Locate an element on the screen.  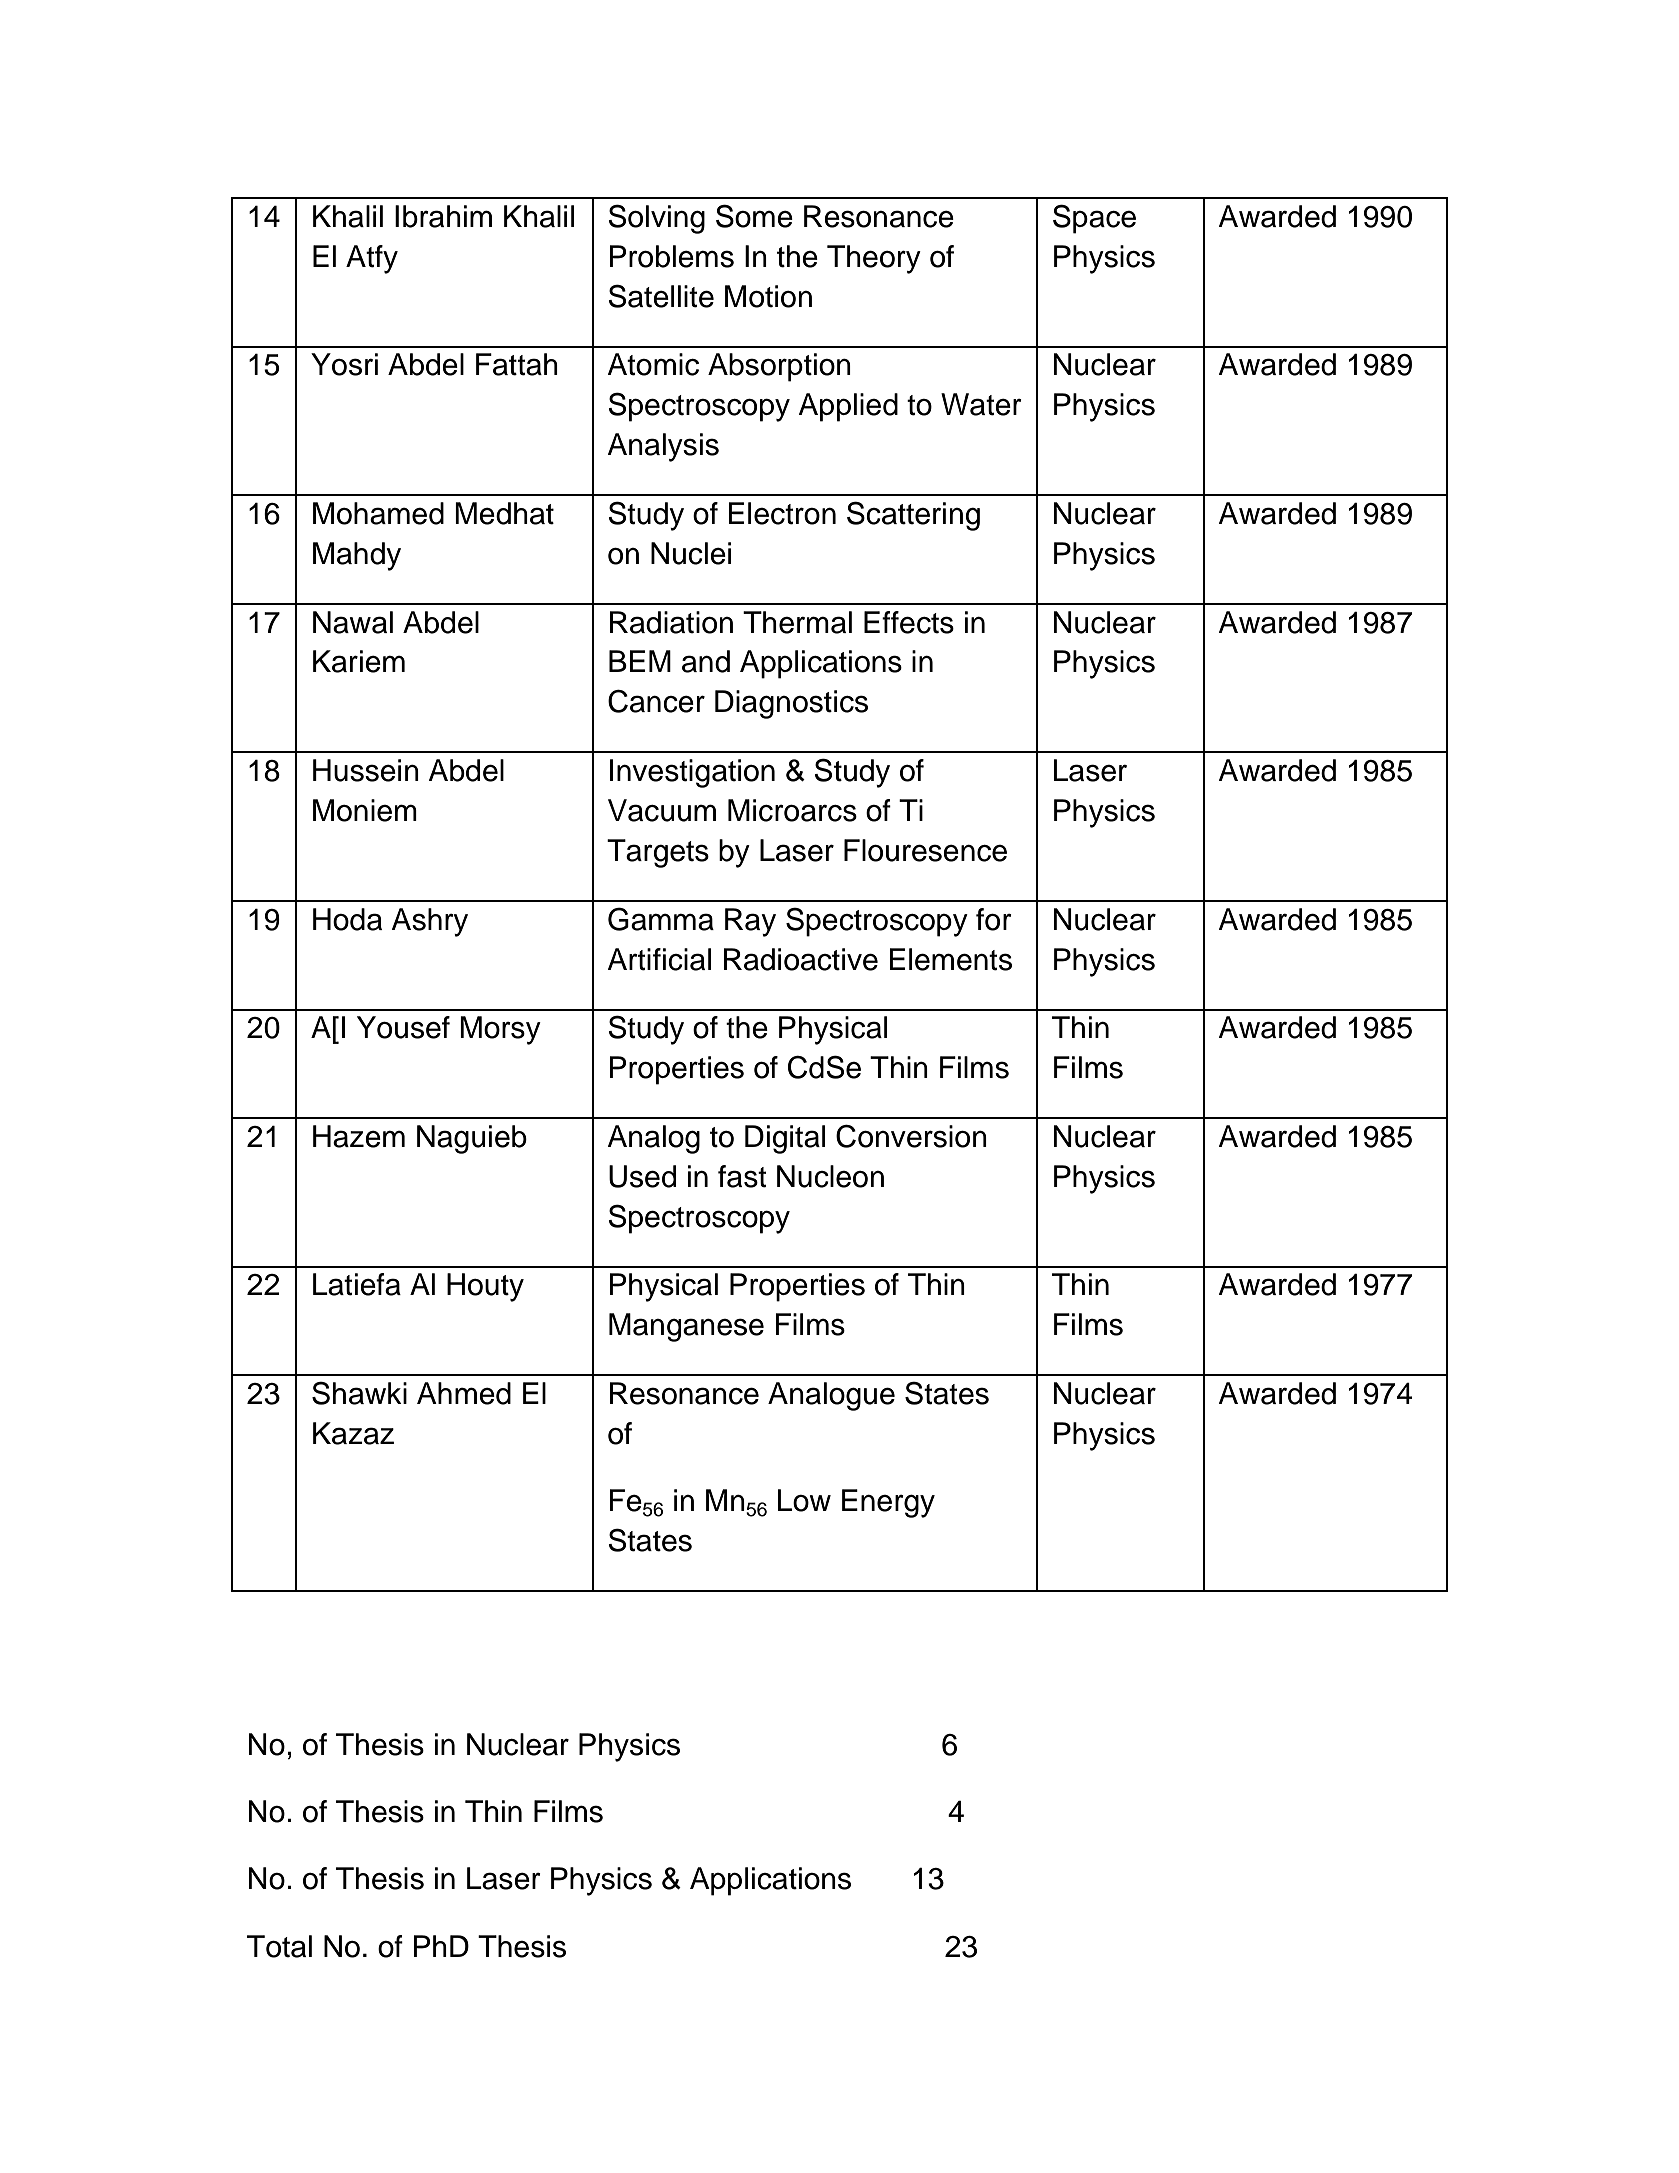
Total is located at coordinates (279, 1946).
